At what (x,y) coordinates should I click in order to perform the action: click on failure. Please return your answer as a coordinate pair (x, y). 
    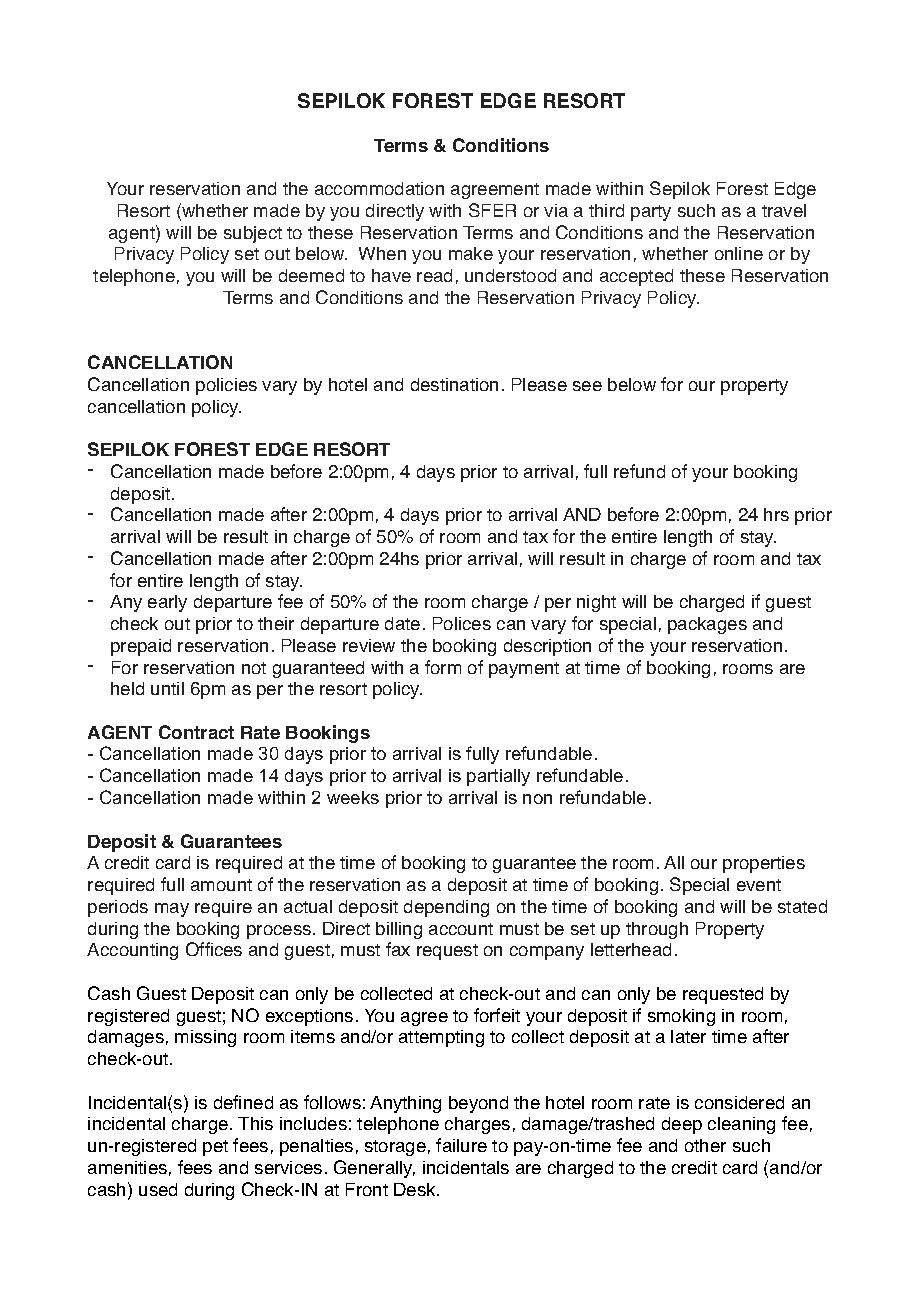
    Looking at the image, I should click on (461, 1145).
